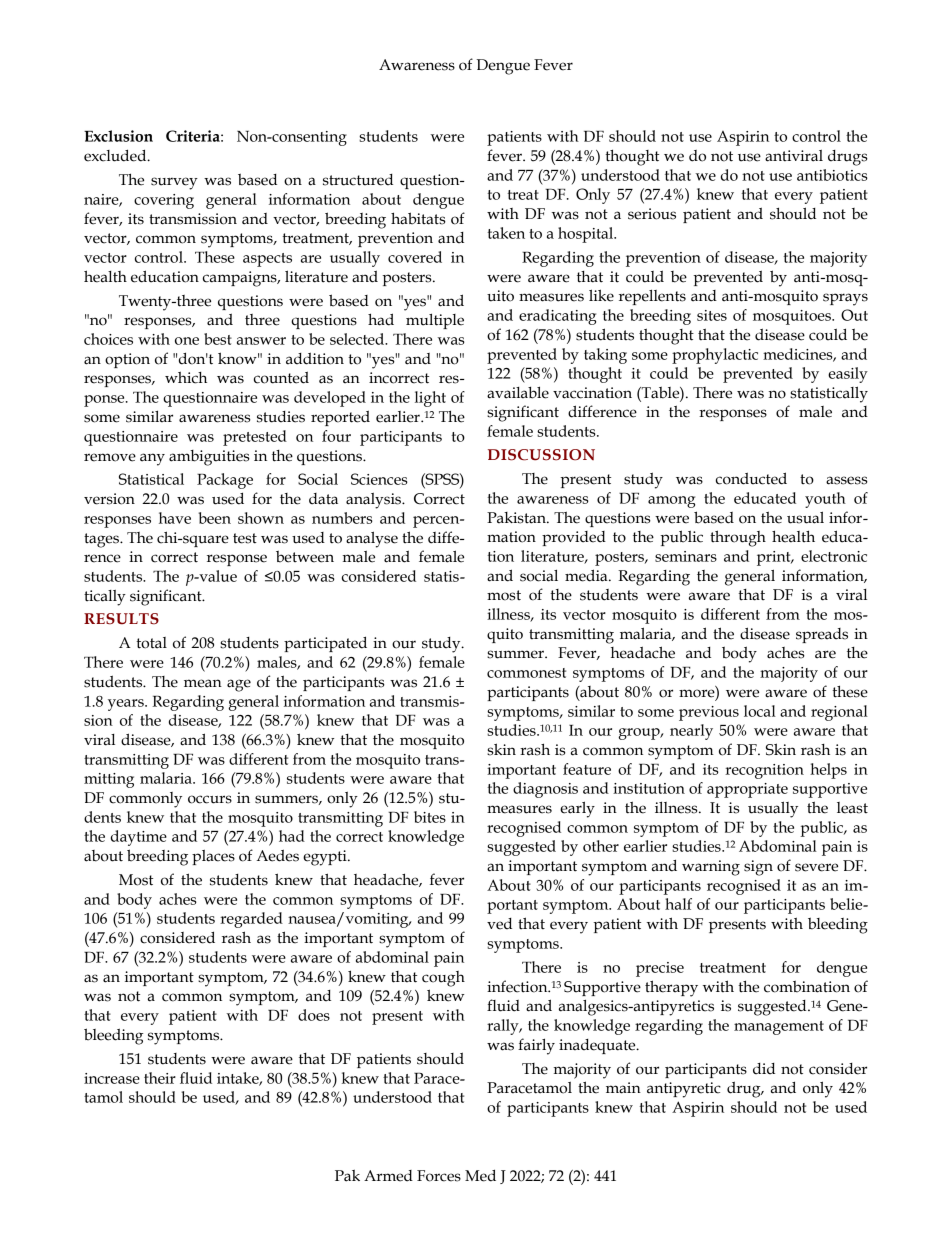  I want to click on conducted, so click(751, 478).
